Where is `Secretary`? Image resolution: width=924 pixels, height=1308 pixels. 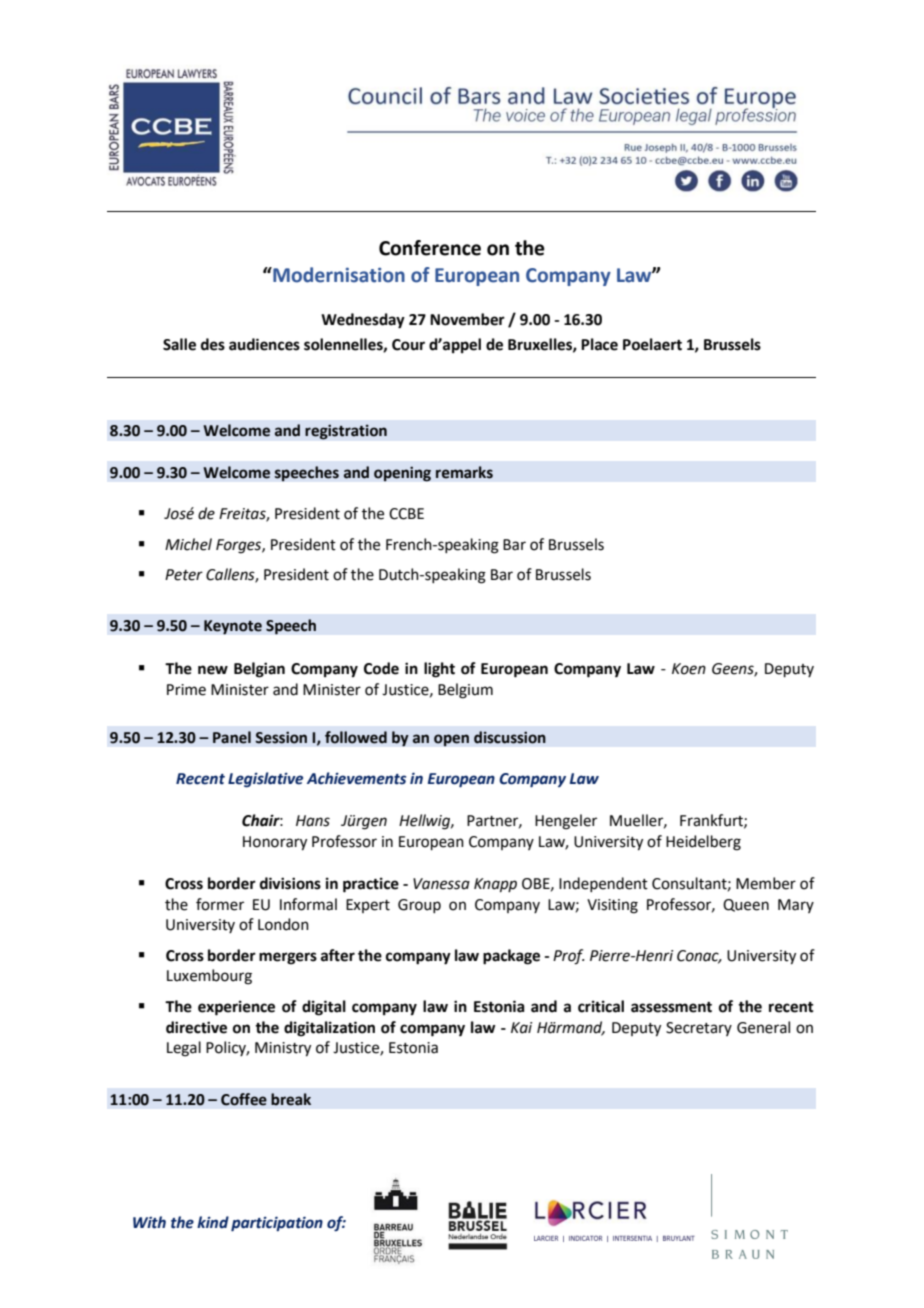
Secretary is located at coordinates (699, 1029).
